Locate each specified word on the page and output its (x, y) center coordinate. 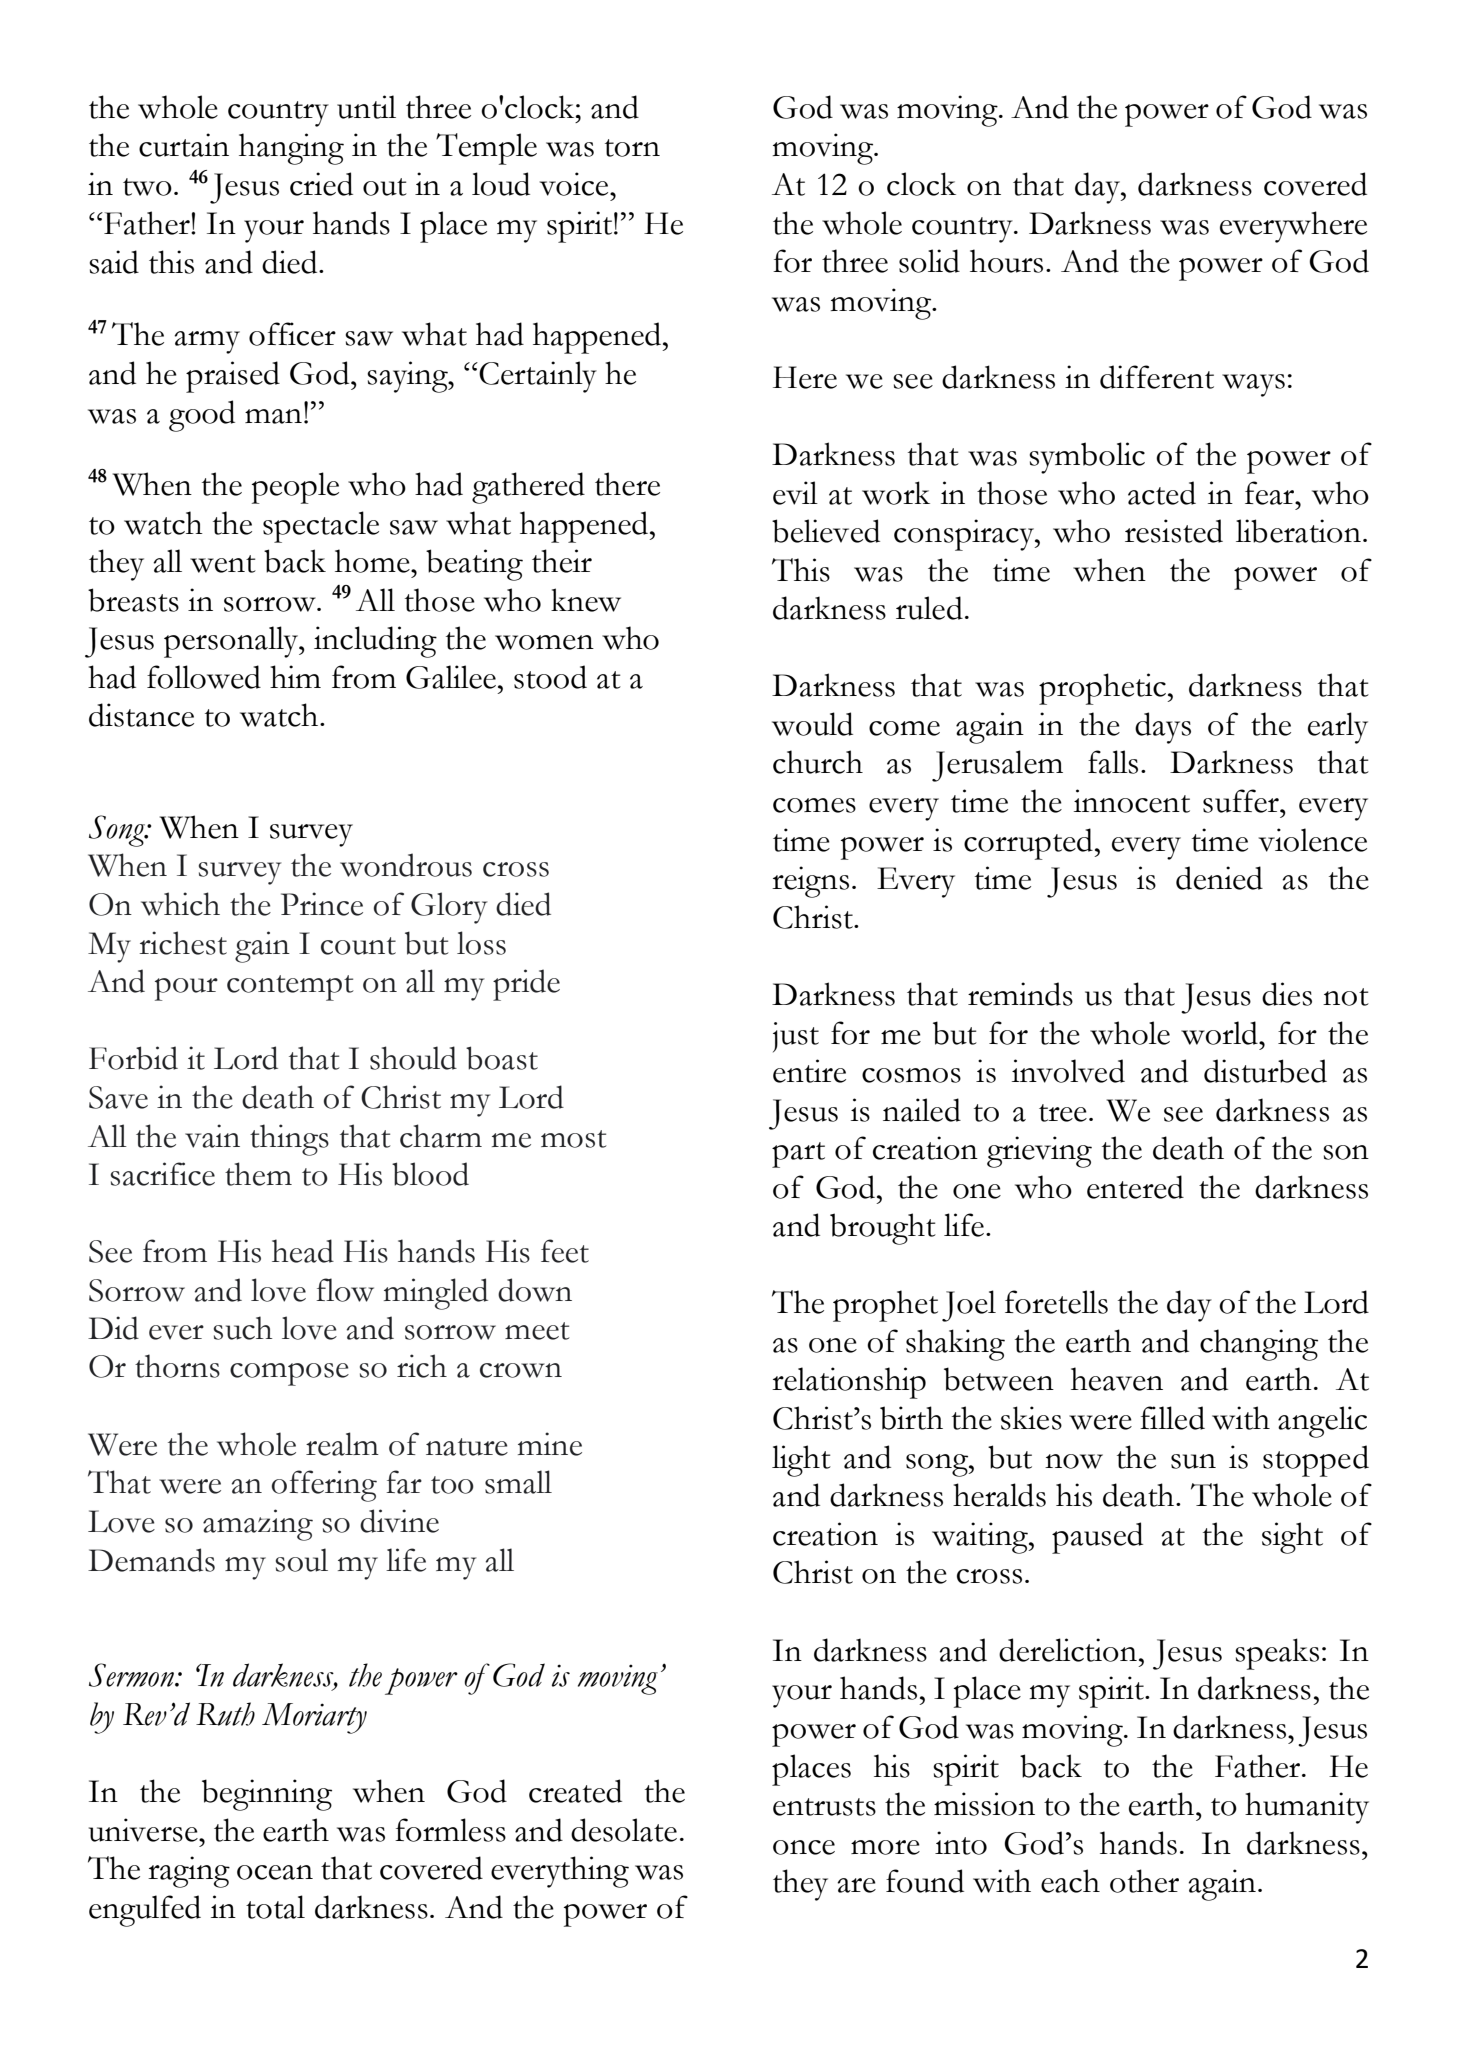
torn (632, 148)
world (1220, 1033)
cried (321, 184)
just (796, 1037)
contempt (290, 988)
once (804, 1847)
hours (1006, 261)
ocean (275, 1872)
